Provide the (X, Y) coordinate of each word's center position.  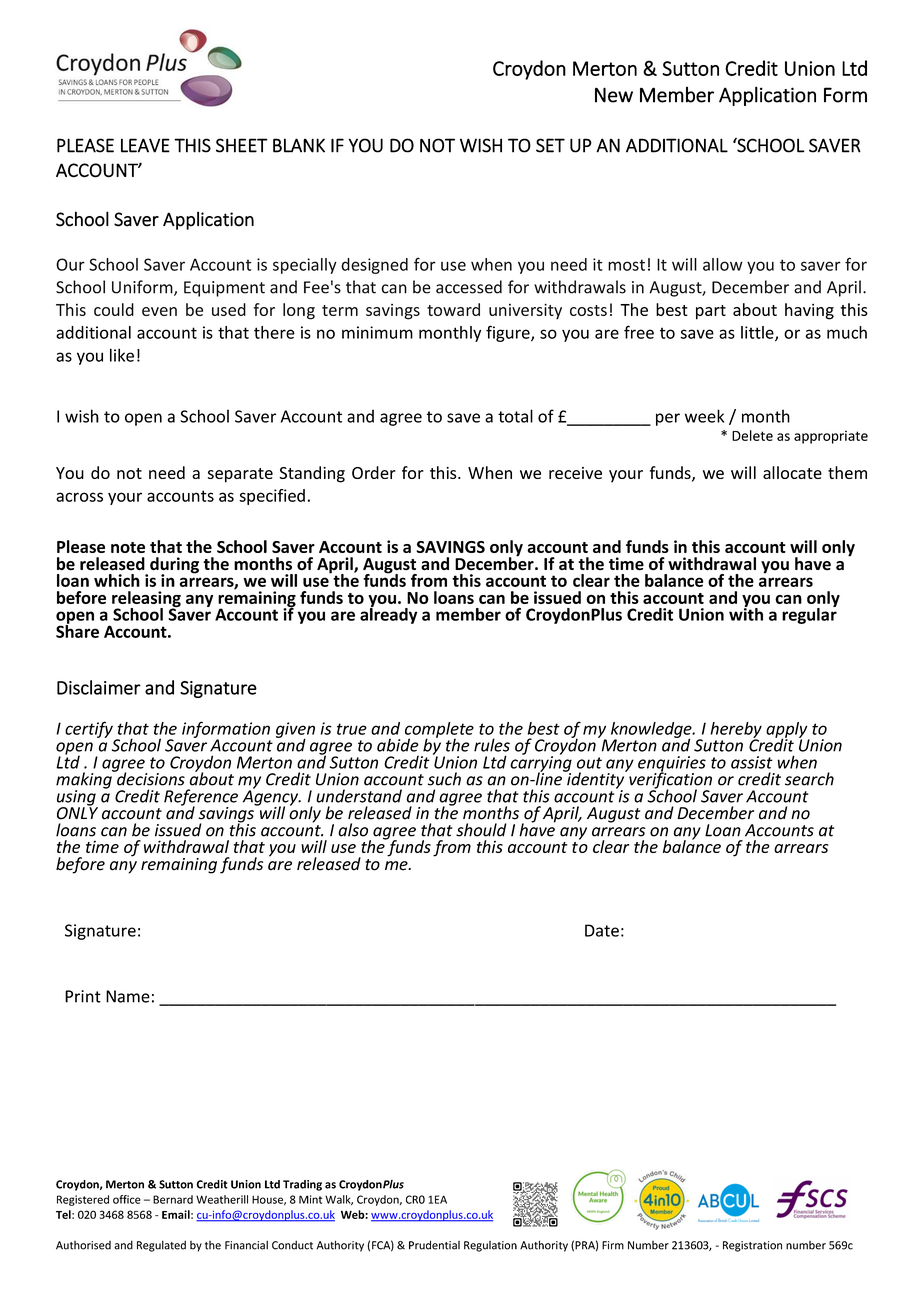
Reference (201, 798)
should (481, 830)
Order (374, 472)
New (614, 95)
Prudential (434, 1245)
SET (550, 145)
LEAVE (145, 145)
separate (240, 475)
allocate (792, 472)
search (809, 779)
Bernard (173, 1199)
